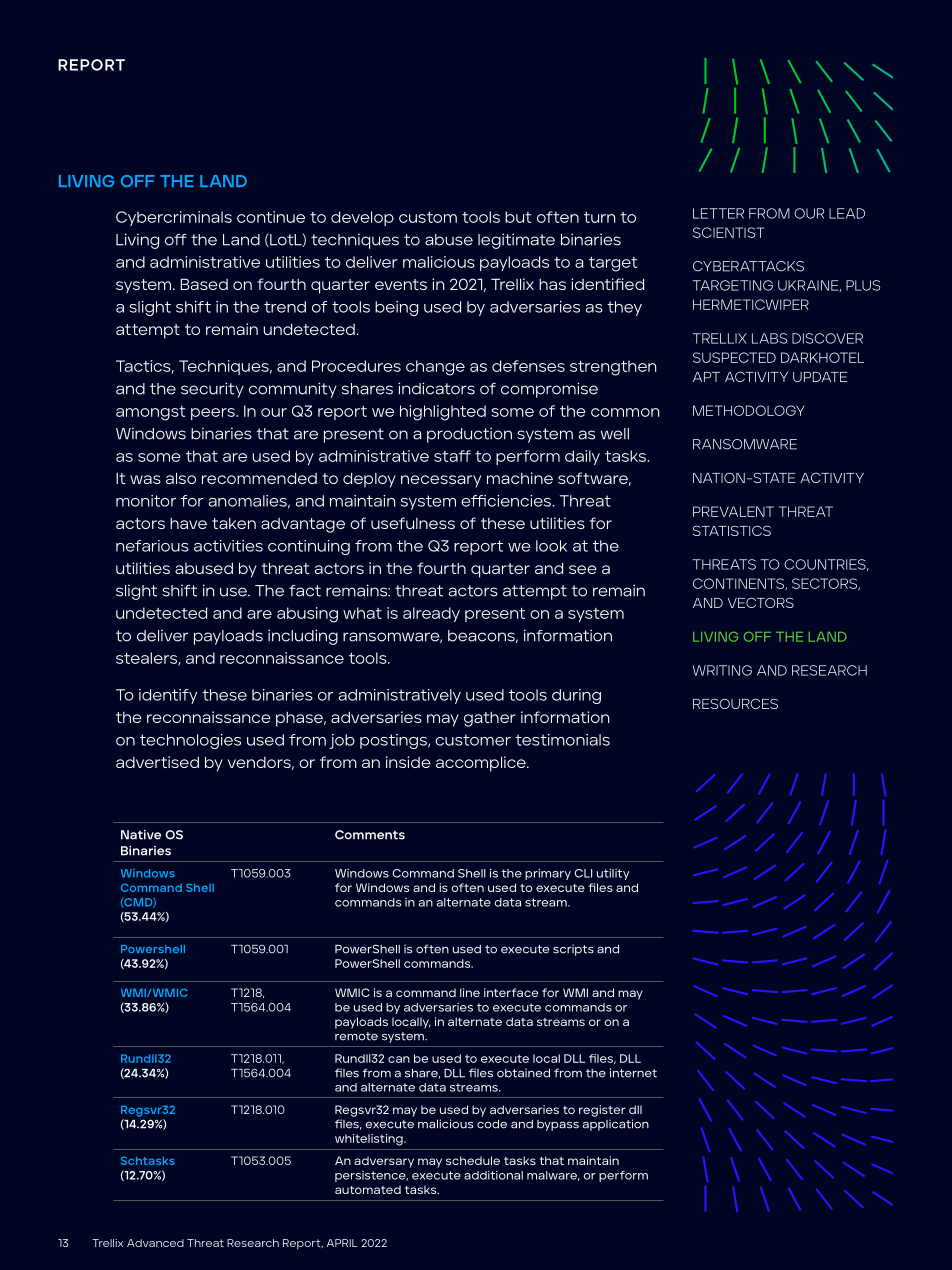  Describe the element at coordinates (548, 874) in the document. I see `primary` at that location.
